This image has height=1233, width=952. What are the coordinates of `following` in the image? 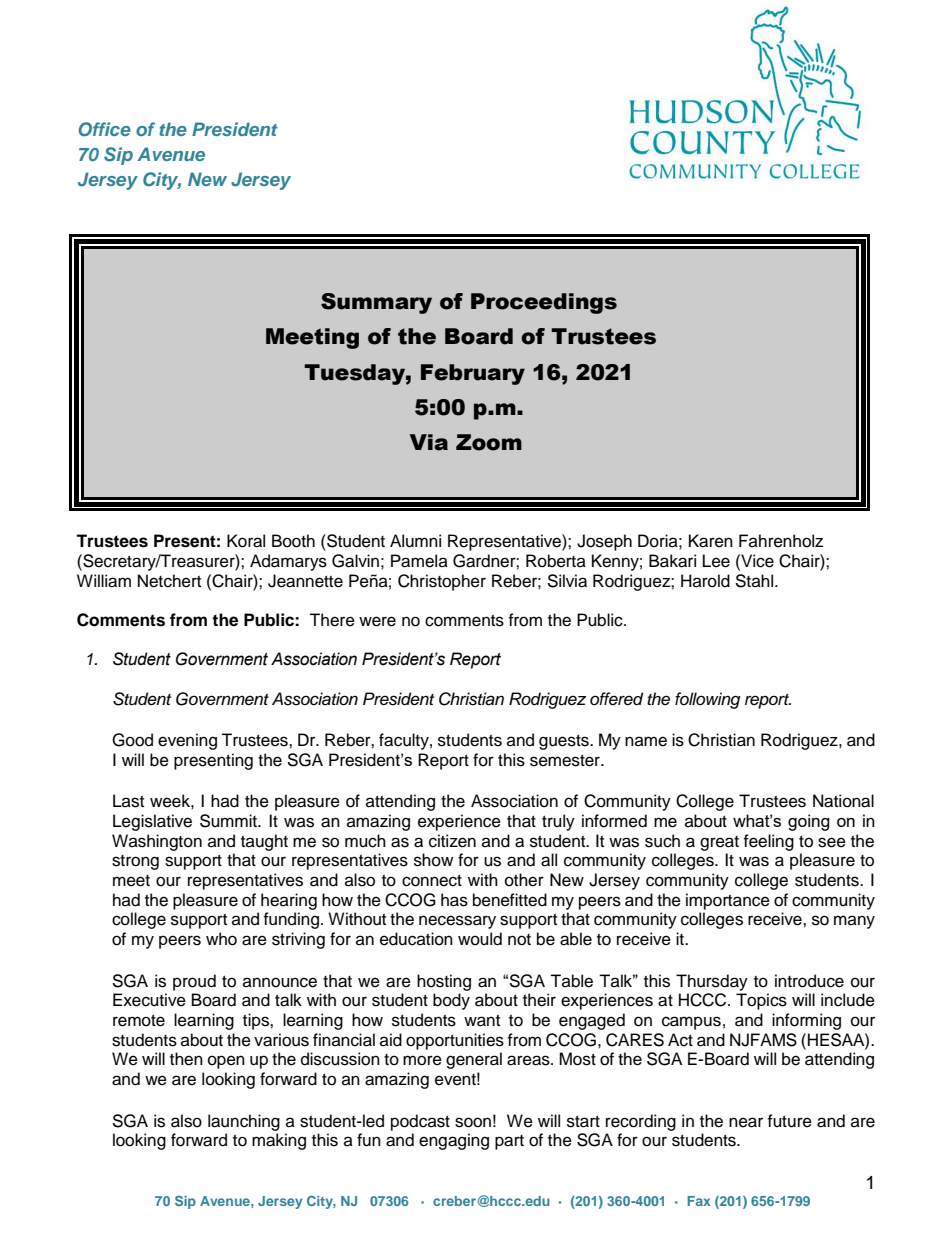 It's located at (707, 700).
